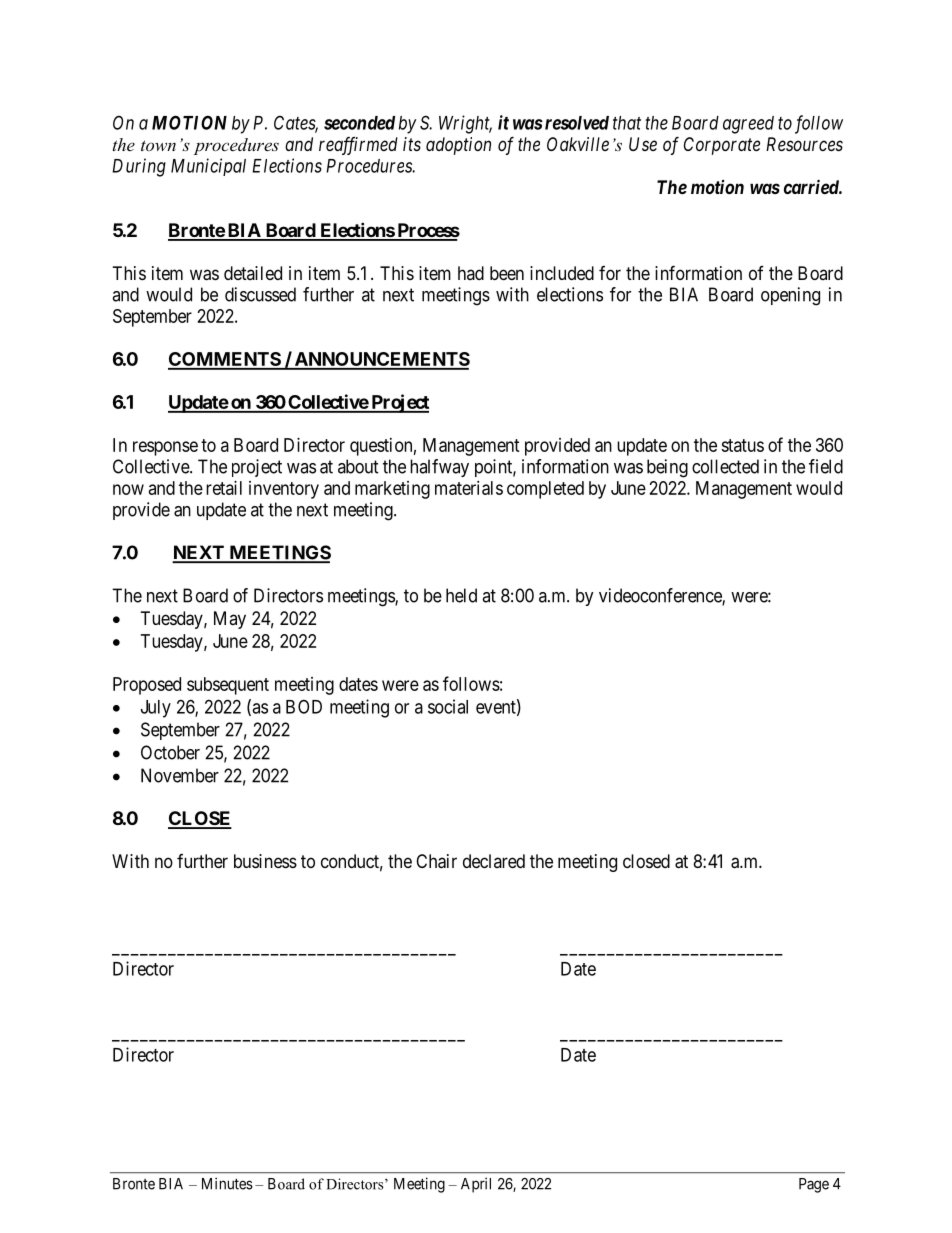 The image size is (952, 1233). What do you see at coordinates (790, 296) in the document?
I see `opening` at bounding box center [790, 296].
